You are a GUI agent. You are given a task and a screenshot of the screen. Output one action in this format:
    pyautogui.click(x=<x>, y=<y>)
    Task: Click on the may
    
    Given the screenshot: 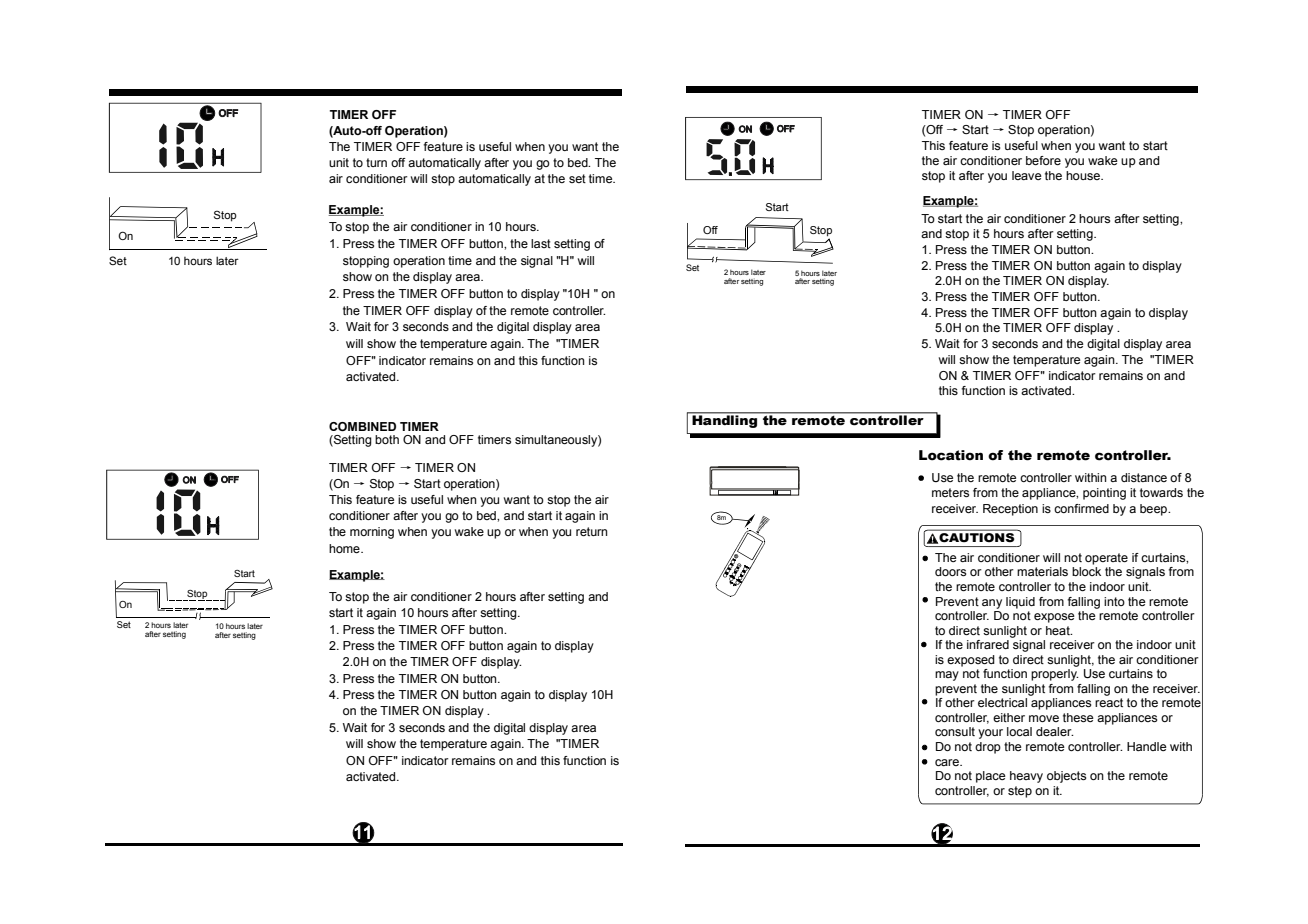 What is the action you would take?
    pyautogui.click(x=947, y=676)
